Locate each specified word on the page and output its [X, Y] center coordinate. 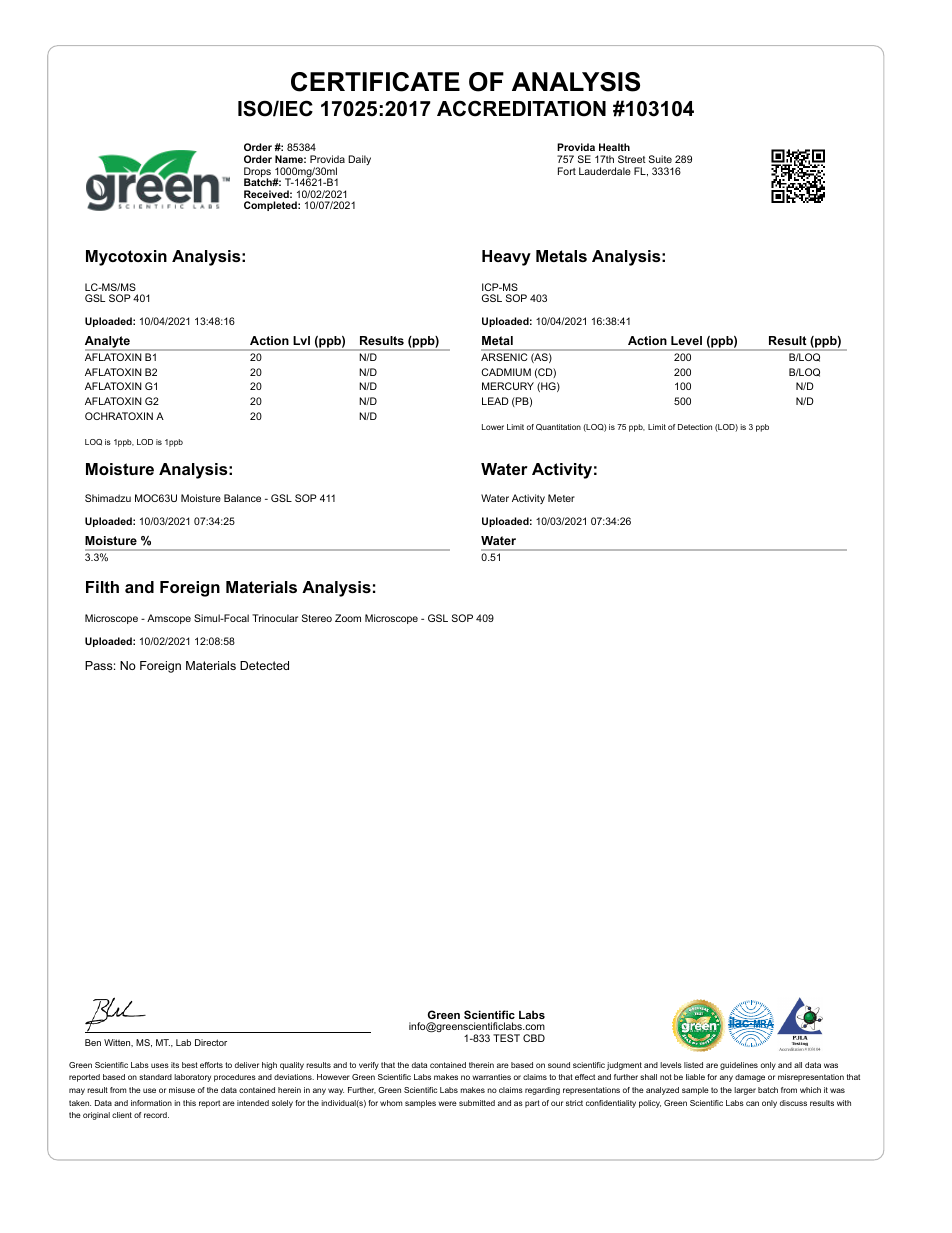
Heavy [506, 258]
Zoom [348, 618]
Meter [561, 498]
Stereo [317, 618]
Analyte [108, 343]
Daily [359, 160]
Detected [264, 665]
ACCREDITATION [521, 108]
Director [211, 1042]
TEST [506, 1038]
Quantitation [558, 427]
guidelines [739, 1066]
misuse [182, 1090]
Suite [660, 159]
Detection [695, 427]
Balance [242, 498]
